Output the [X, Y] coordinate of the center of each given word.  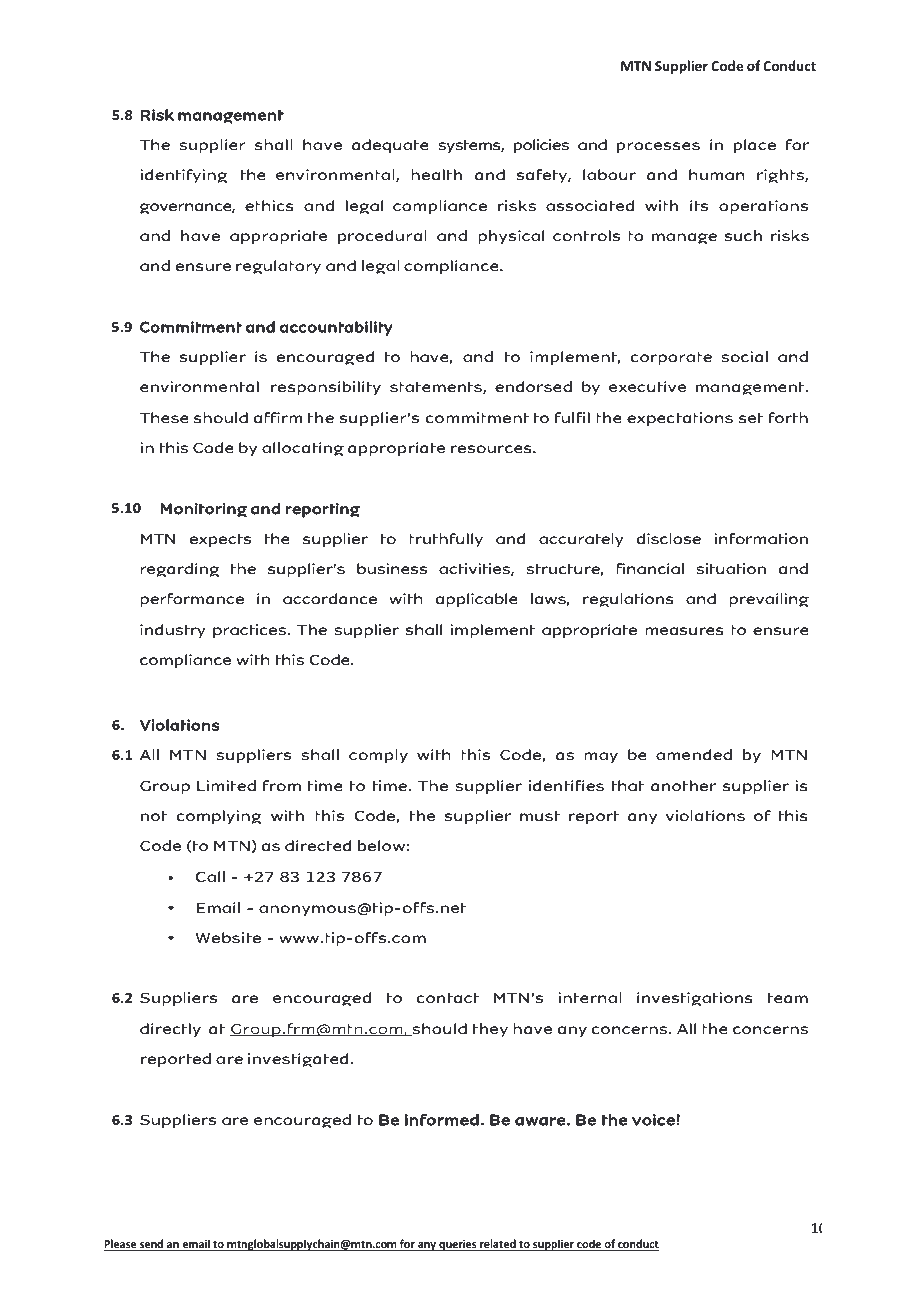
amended [694, 754]
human [717, 174]
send [152, 1245]
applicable [476, 600]
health [436, 174]
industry [173, 631]
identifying [184, 176]
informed [442, 1120]
